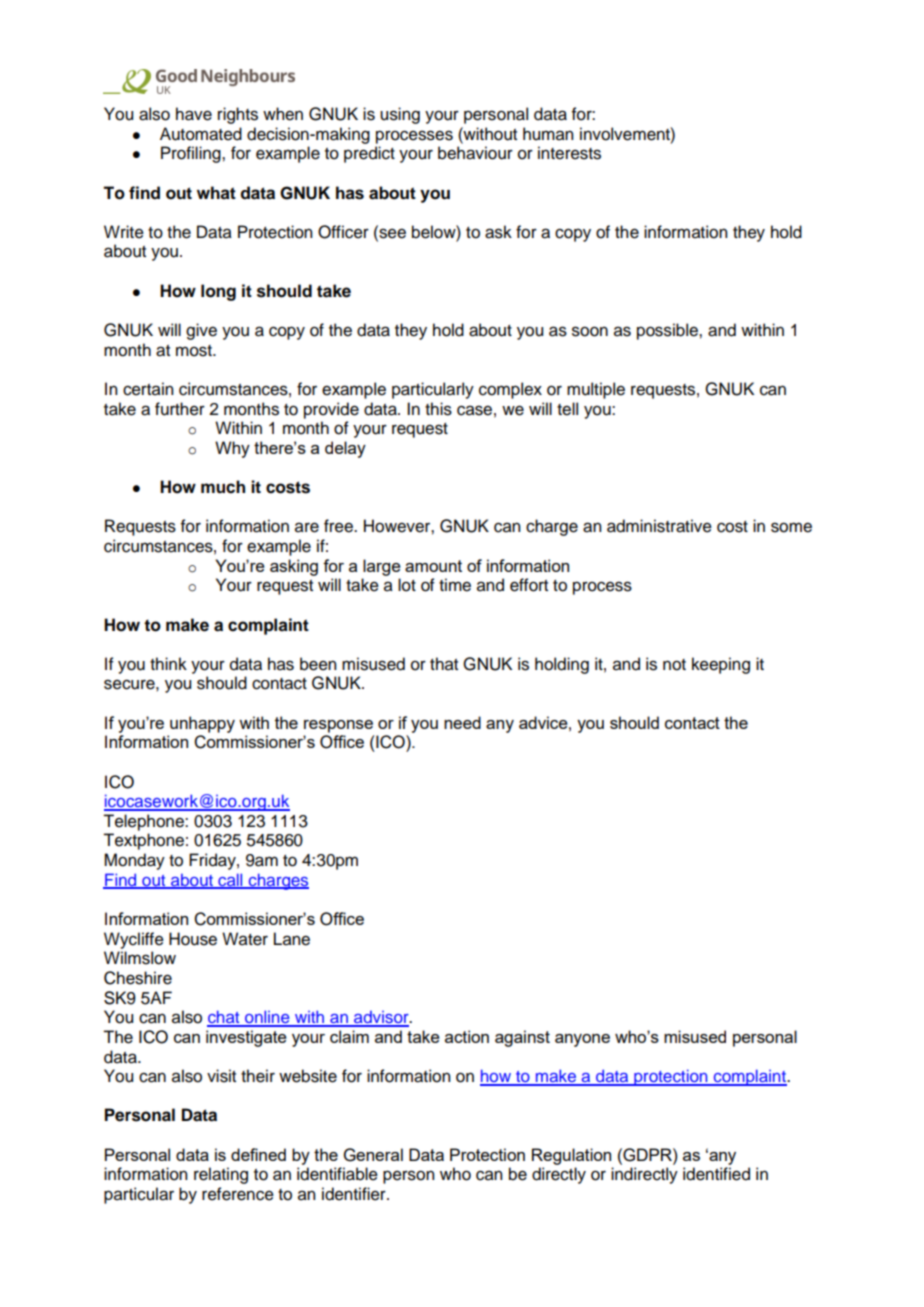  Describe the element at coordinates (373, 1155) in the image. I see `General` at that location.
